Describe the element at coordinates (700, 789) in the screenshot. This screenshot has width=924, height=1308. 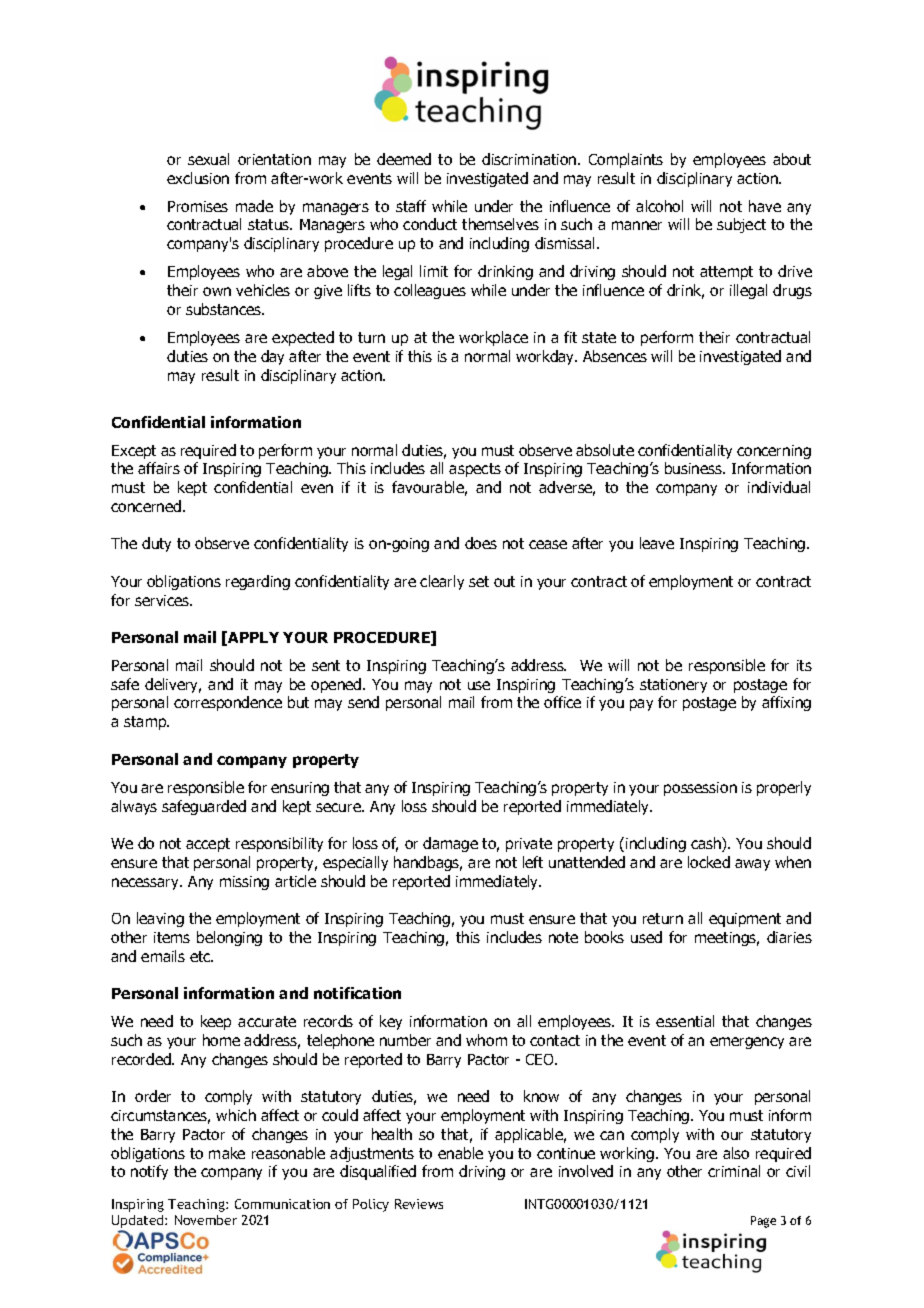
I see `possession` at that location.
